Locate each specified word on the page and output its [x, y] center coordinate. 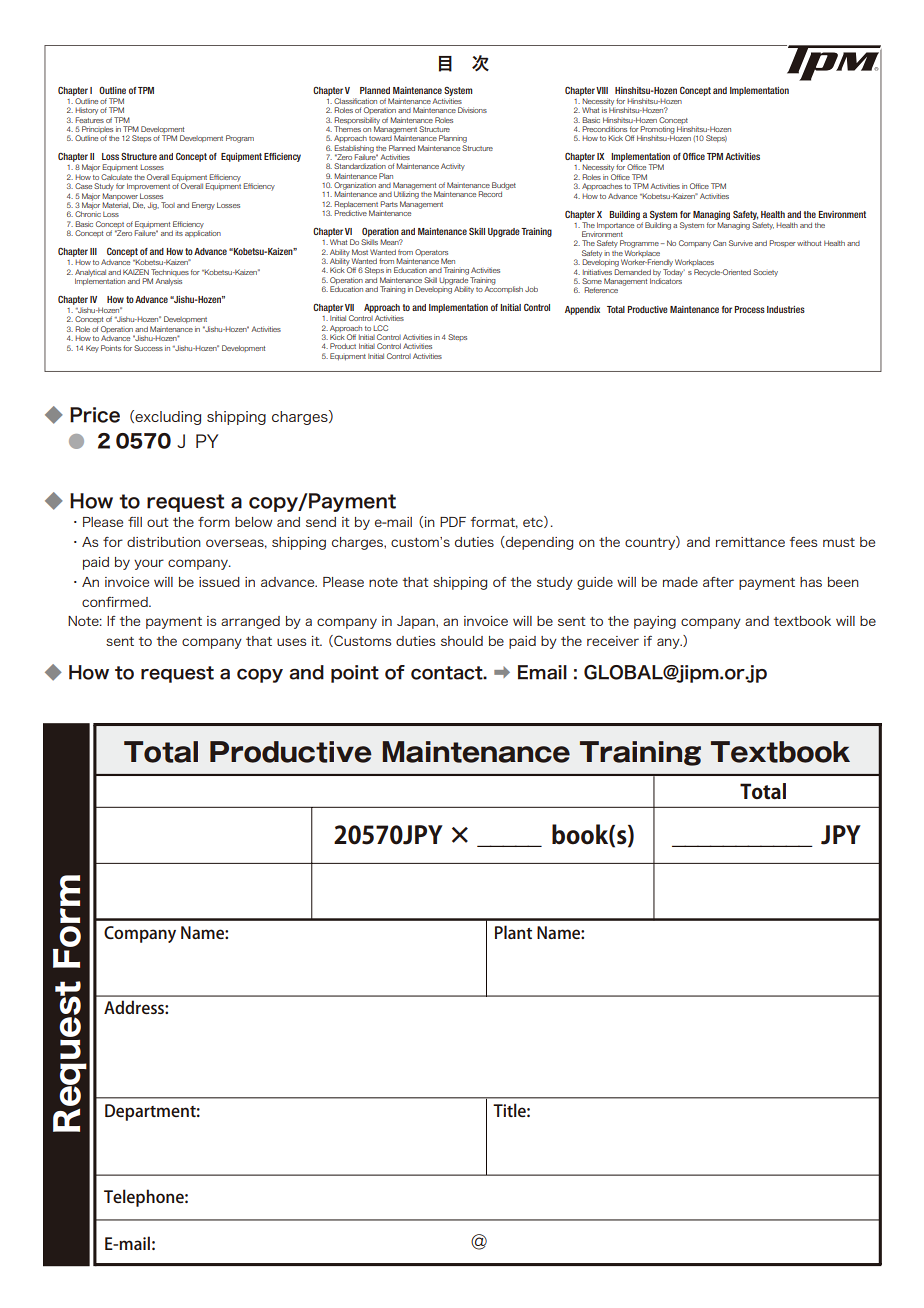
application [203, 232]
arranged [250, 622]
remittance [750, 542]
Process [750, 309]
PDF [453, 522]
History [86, 111]
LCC [380, 328]
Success [148, 348]
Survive [741, 243]
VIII [602, 90]
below [254, 522]
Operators [431, 254]
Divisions [472, 110]
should [462, 641]
